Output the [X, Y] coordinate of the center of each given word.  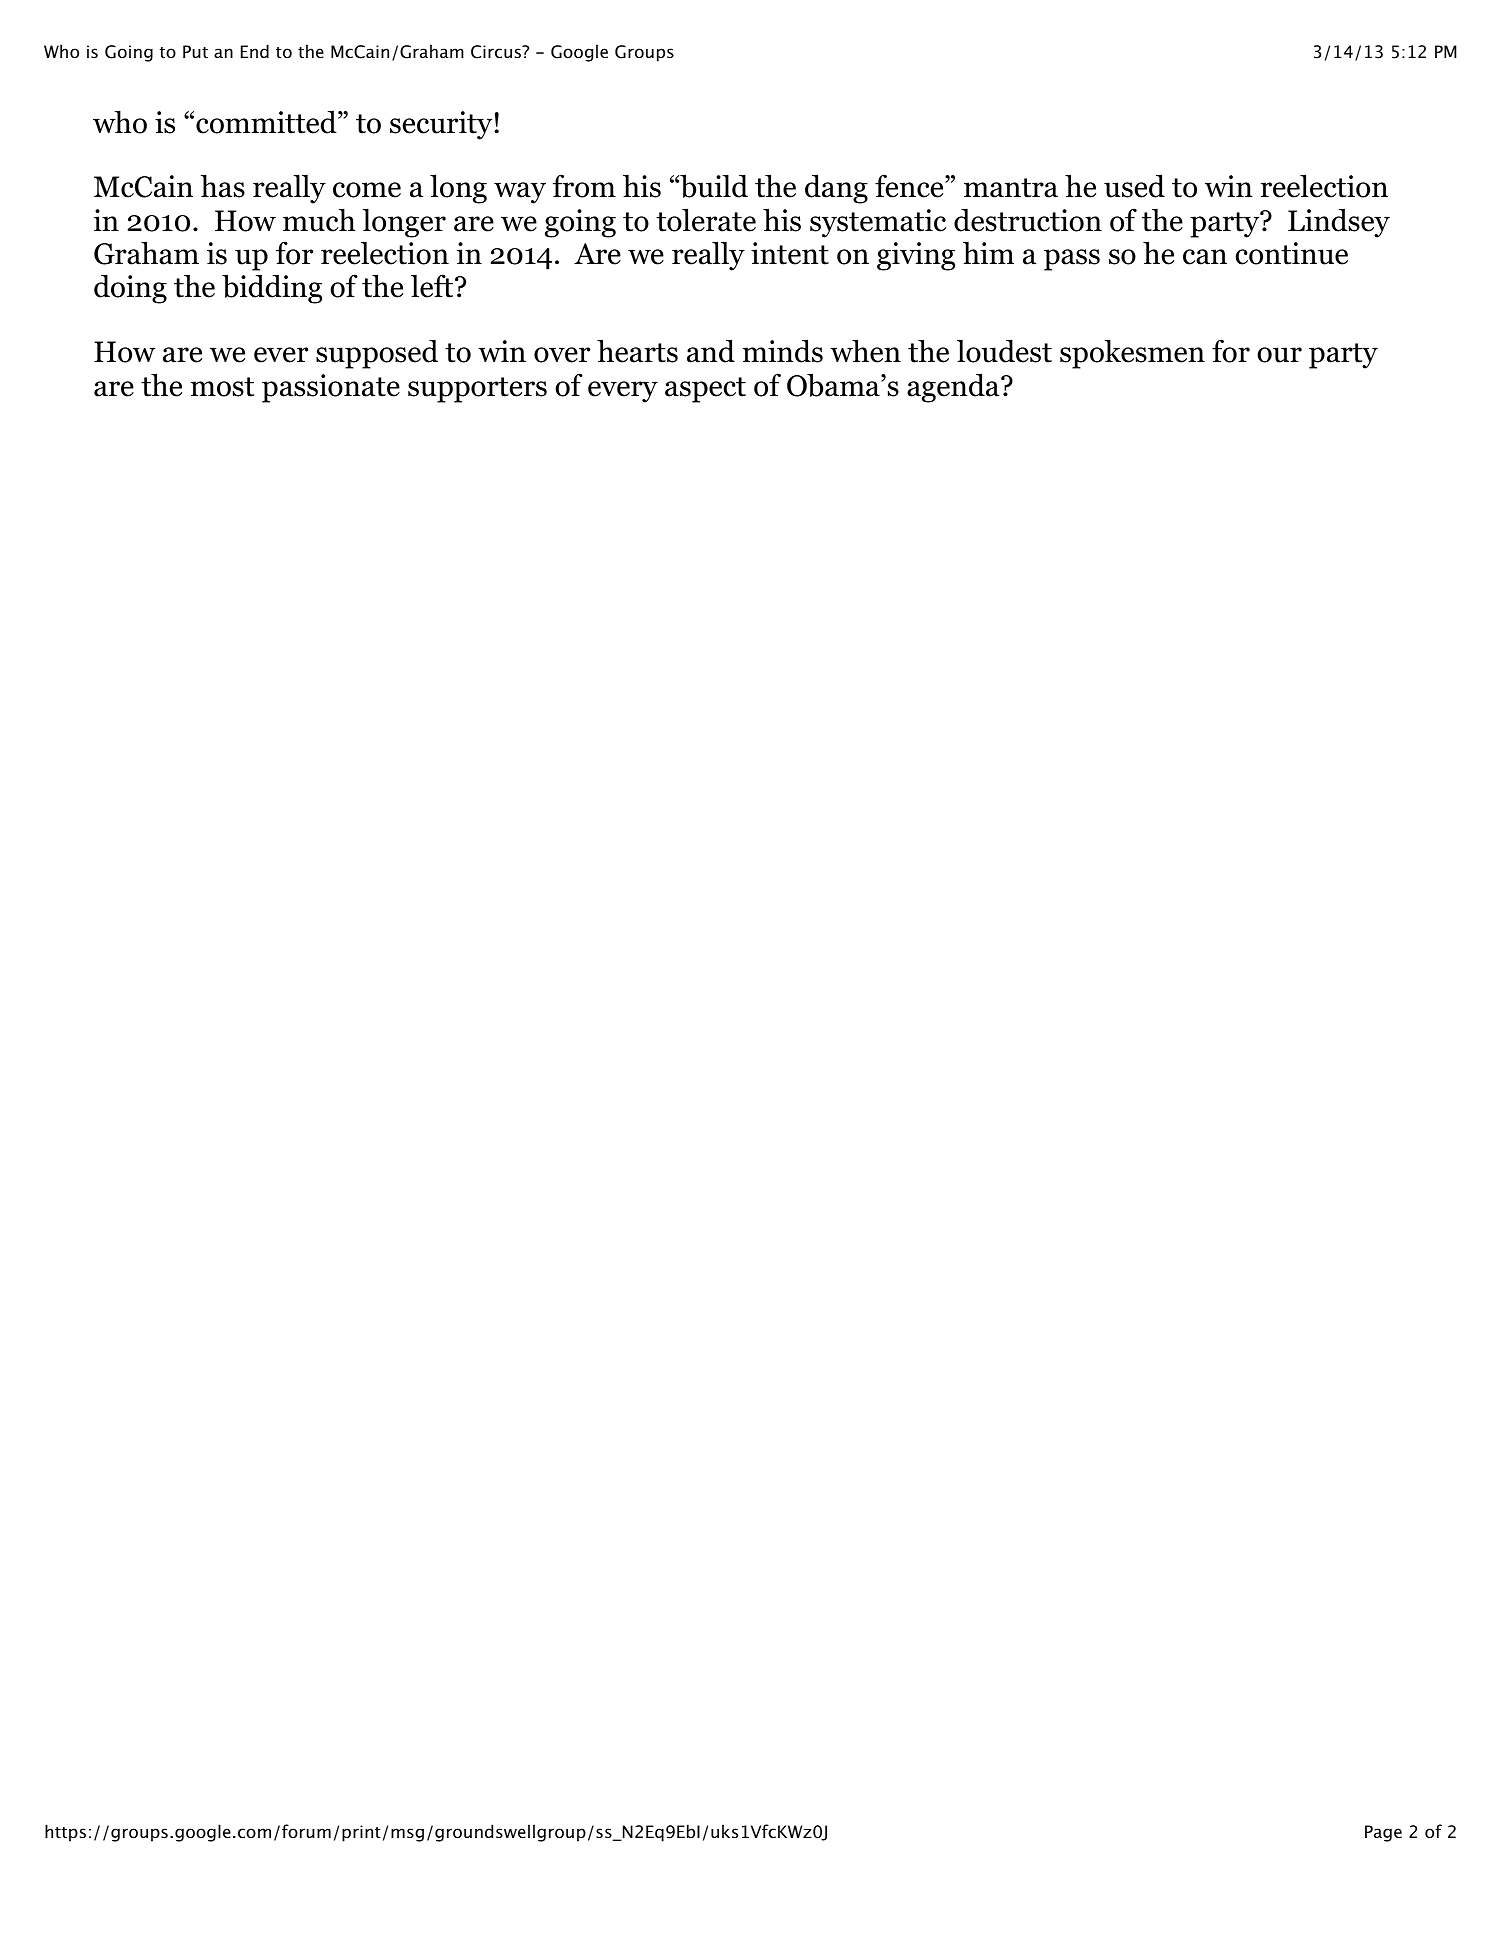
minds [783, 351]
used [1134, 186]
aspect [705, 390]
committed [267, 122]
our [1279, 355]
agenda [954, 388]
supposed [377, 354]
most [222, 387]
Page [1383, 1833]
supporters [477, 390]
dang [836, 189]
